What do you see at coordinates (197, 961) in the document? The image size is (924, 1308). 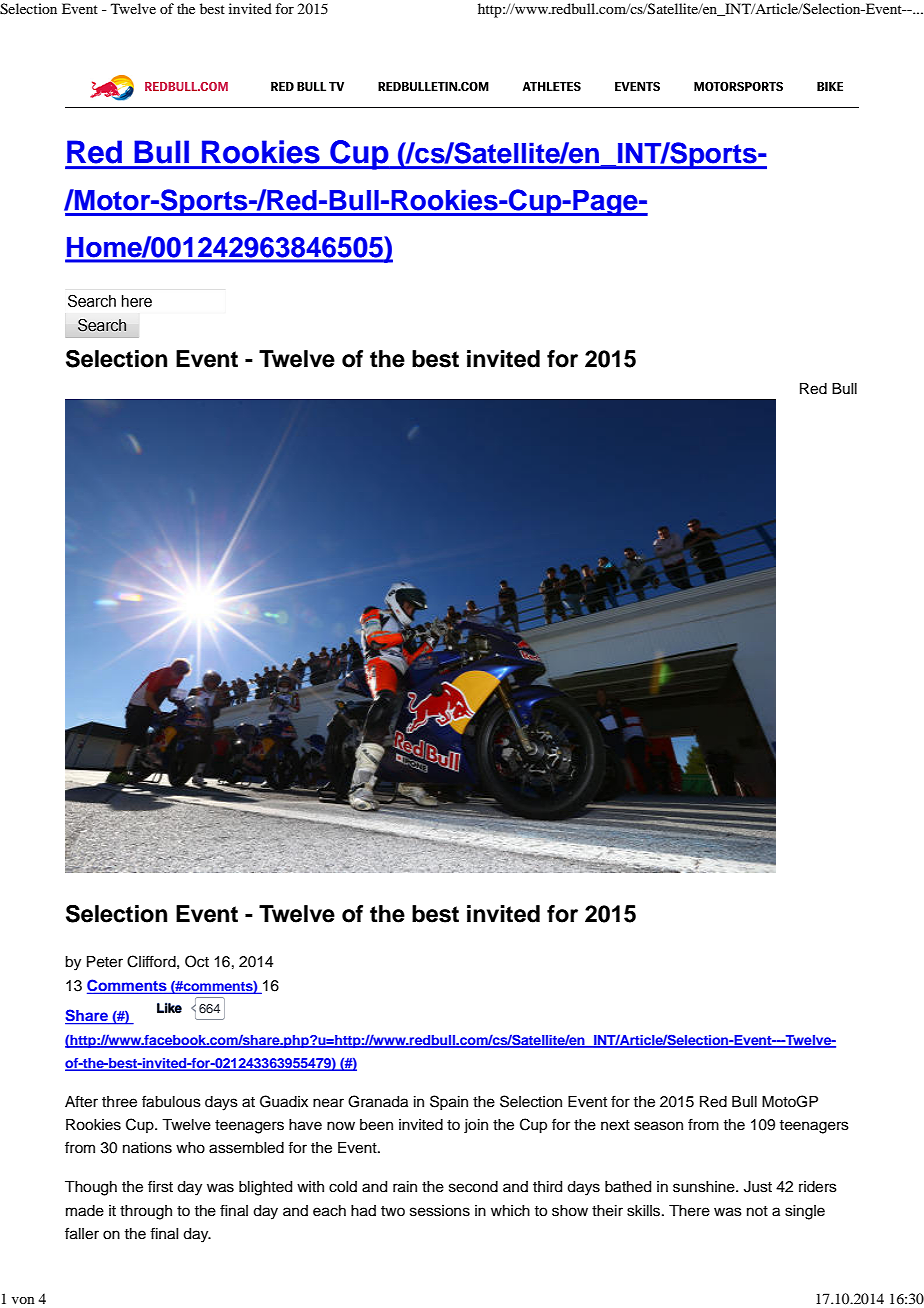 I see `Oct` at bounding box center [197, 961].
